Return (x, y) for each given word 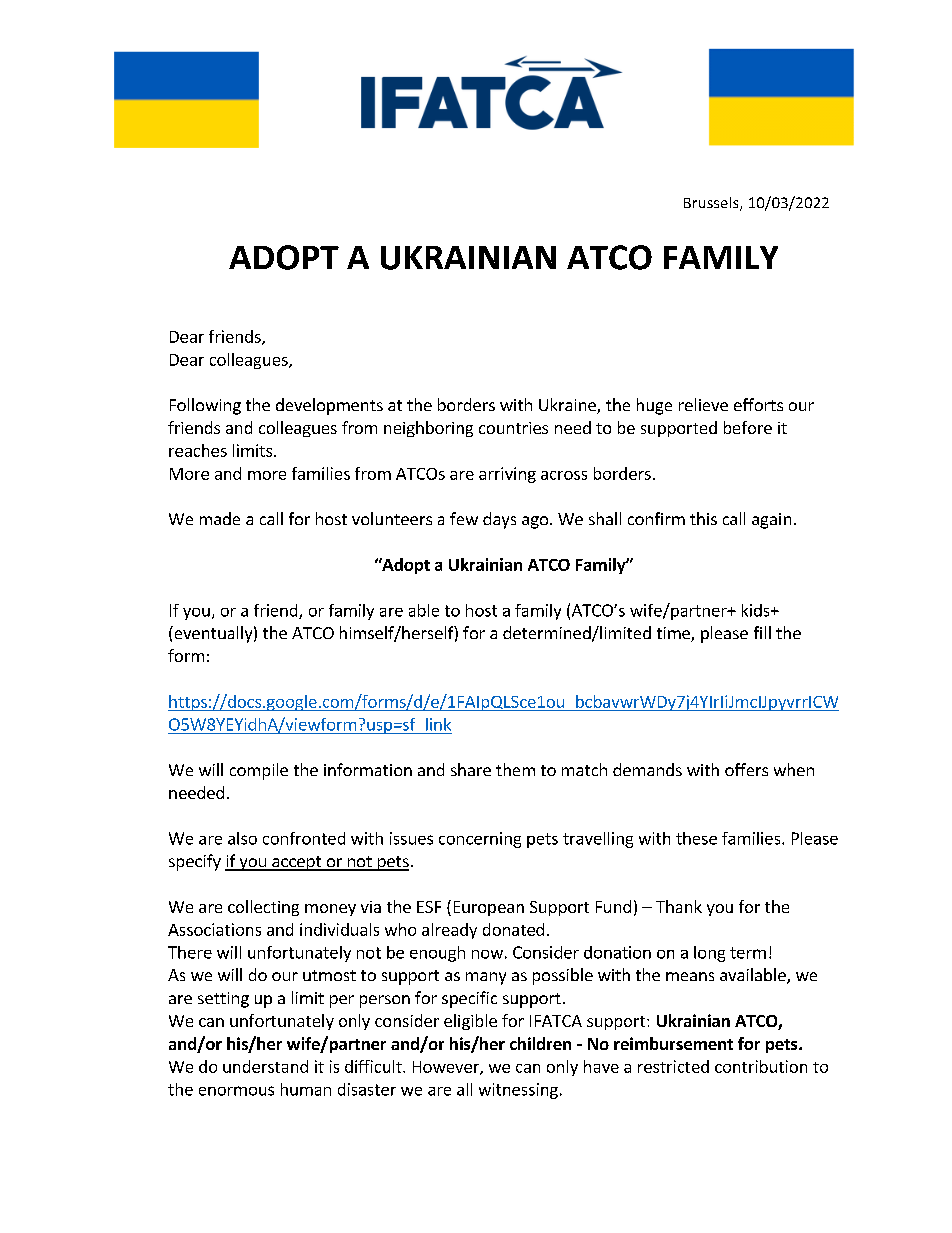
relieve (703, 404)
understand (265, 1066)
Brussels (712, 204)
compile (259, 771)
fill (762, 632)
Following (205, 406)
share (471, 769)
